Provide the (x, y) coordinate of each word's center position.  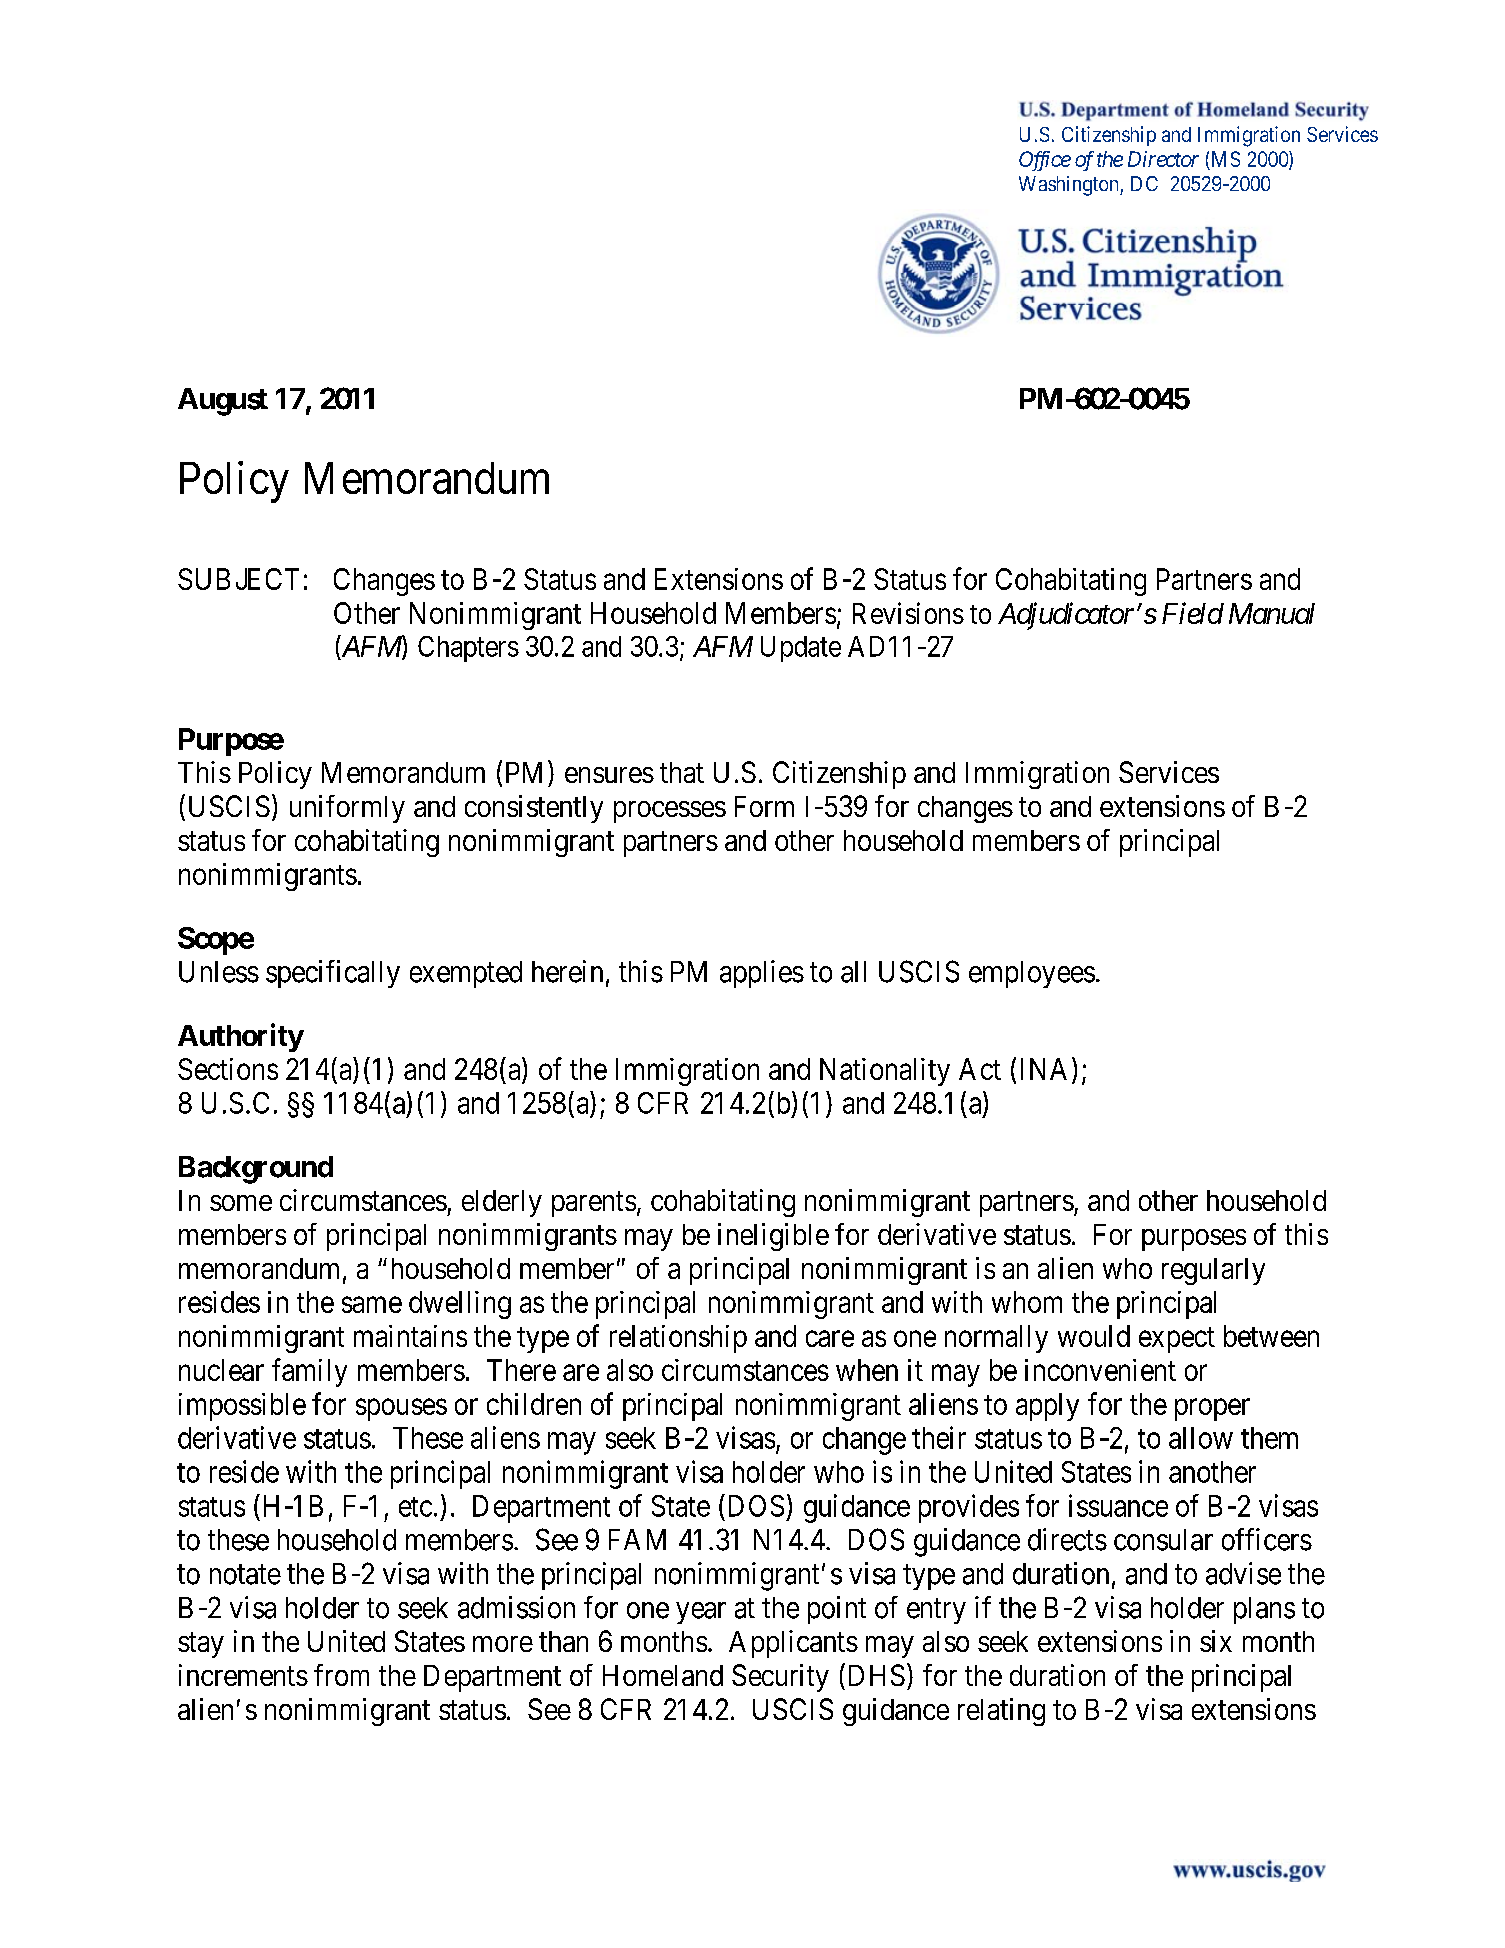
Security (780, 1678)
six (1216, 1641)
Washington (1070, 186)
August (223, 402)
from (341, 1675)
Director (1163, 159)
